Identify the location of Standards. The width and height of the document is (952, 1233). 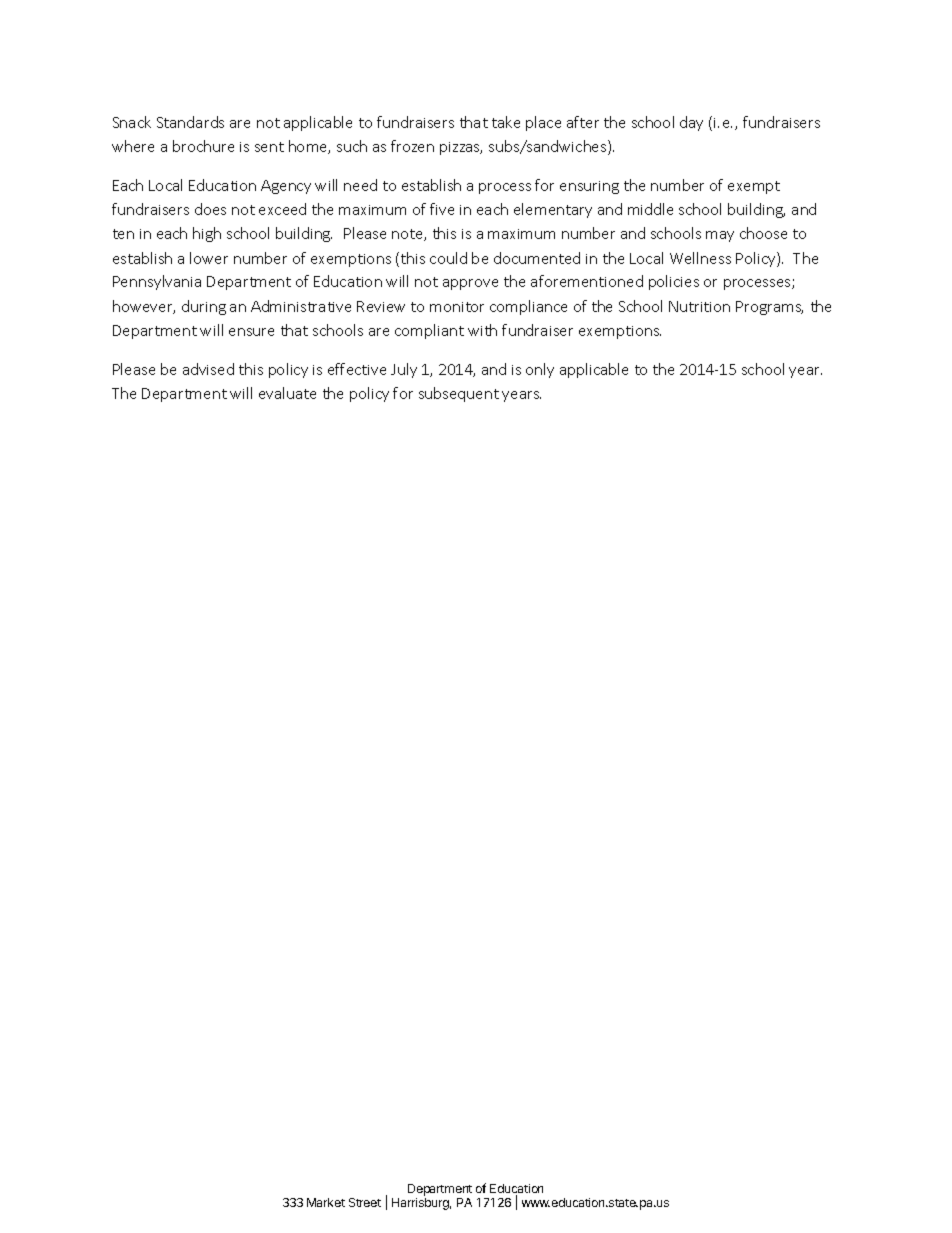
(190, 122).
